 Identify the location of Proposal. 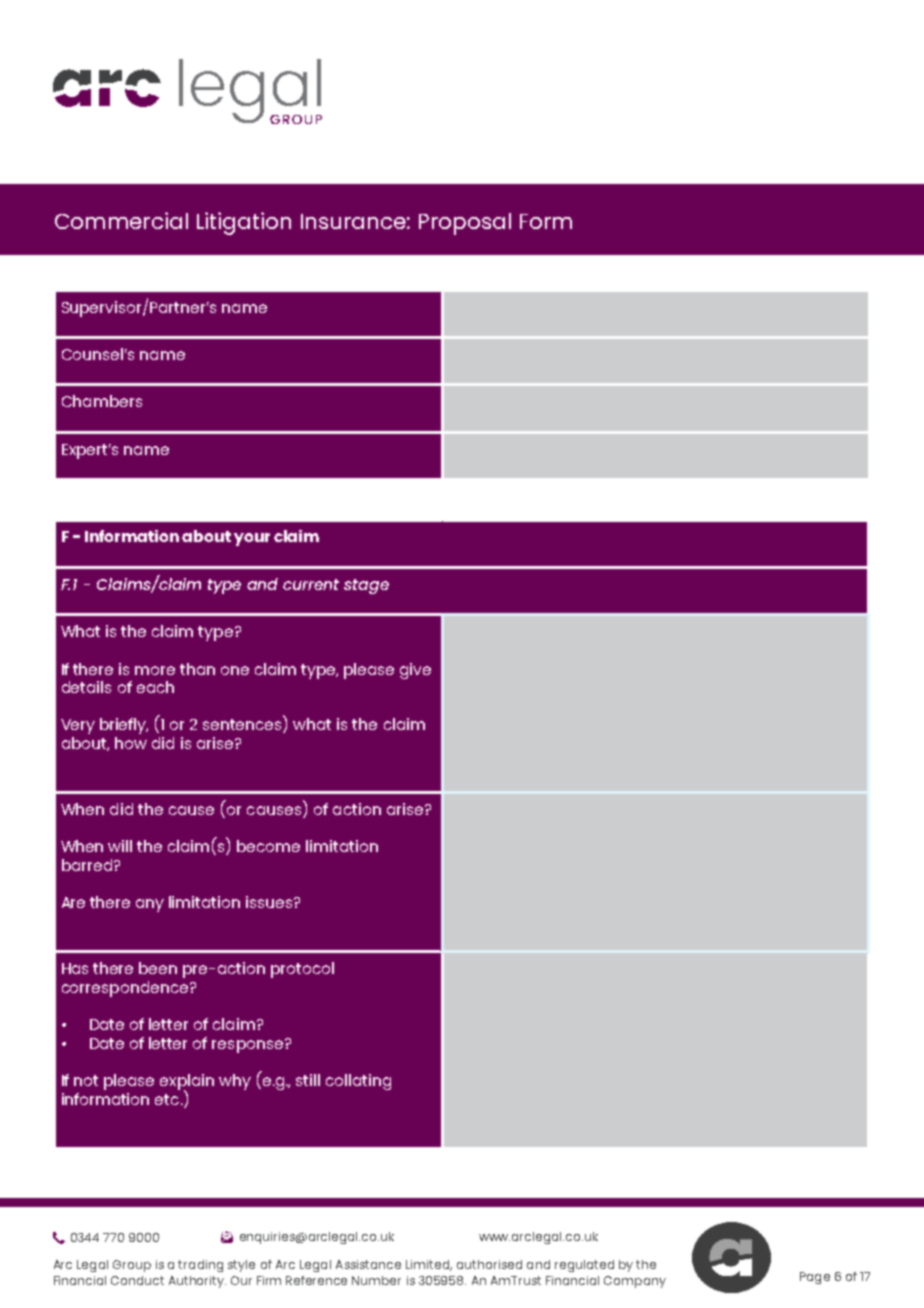
(465, 224).
